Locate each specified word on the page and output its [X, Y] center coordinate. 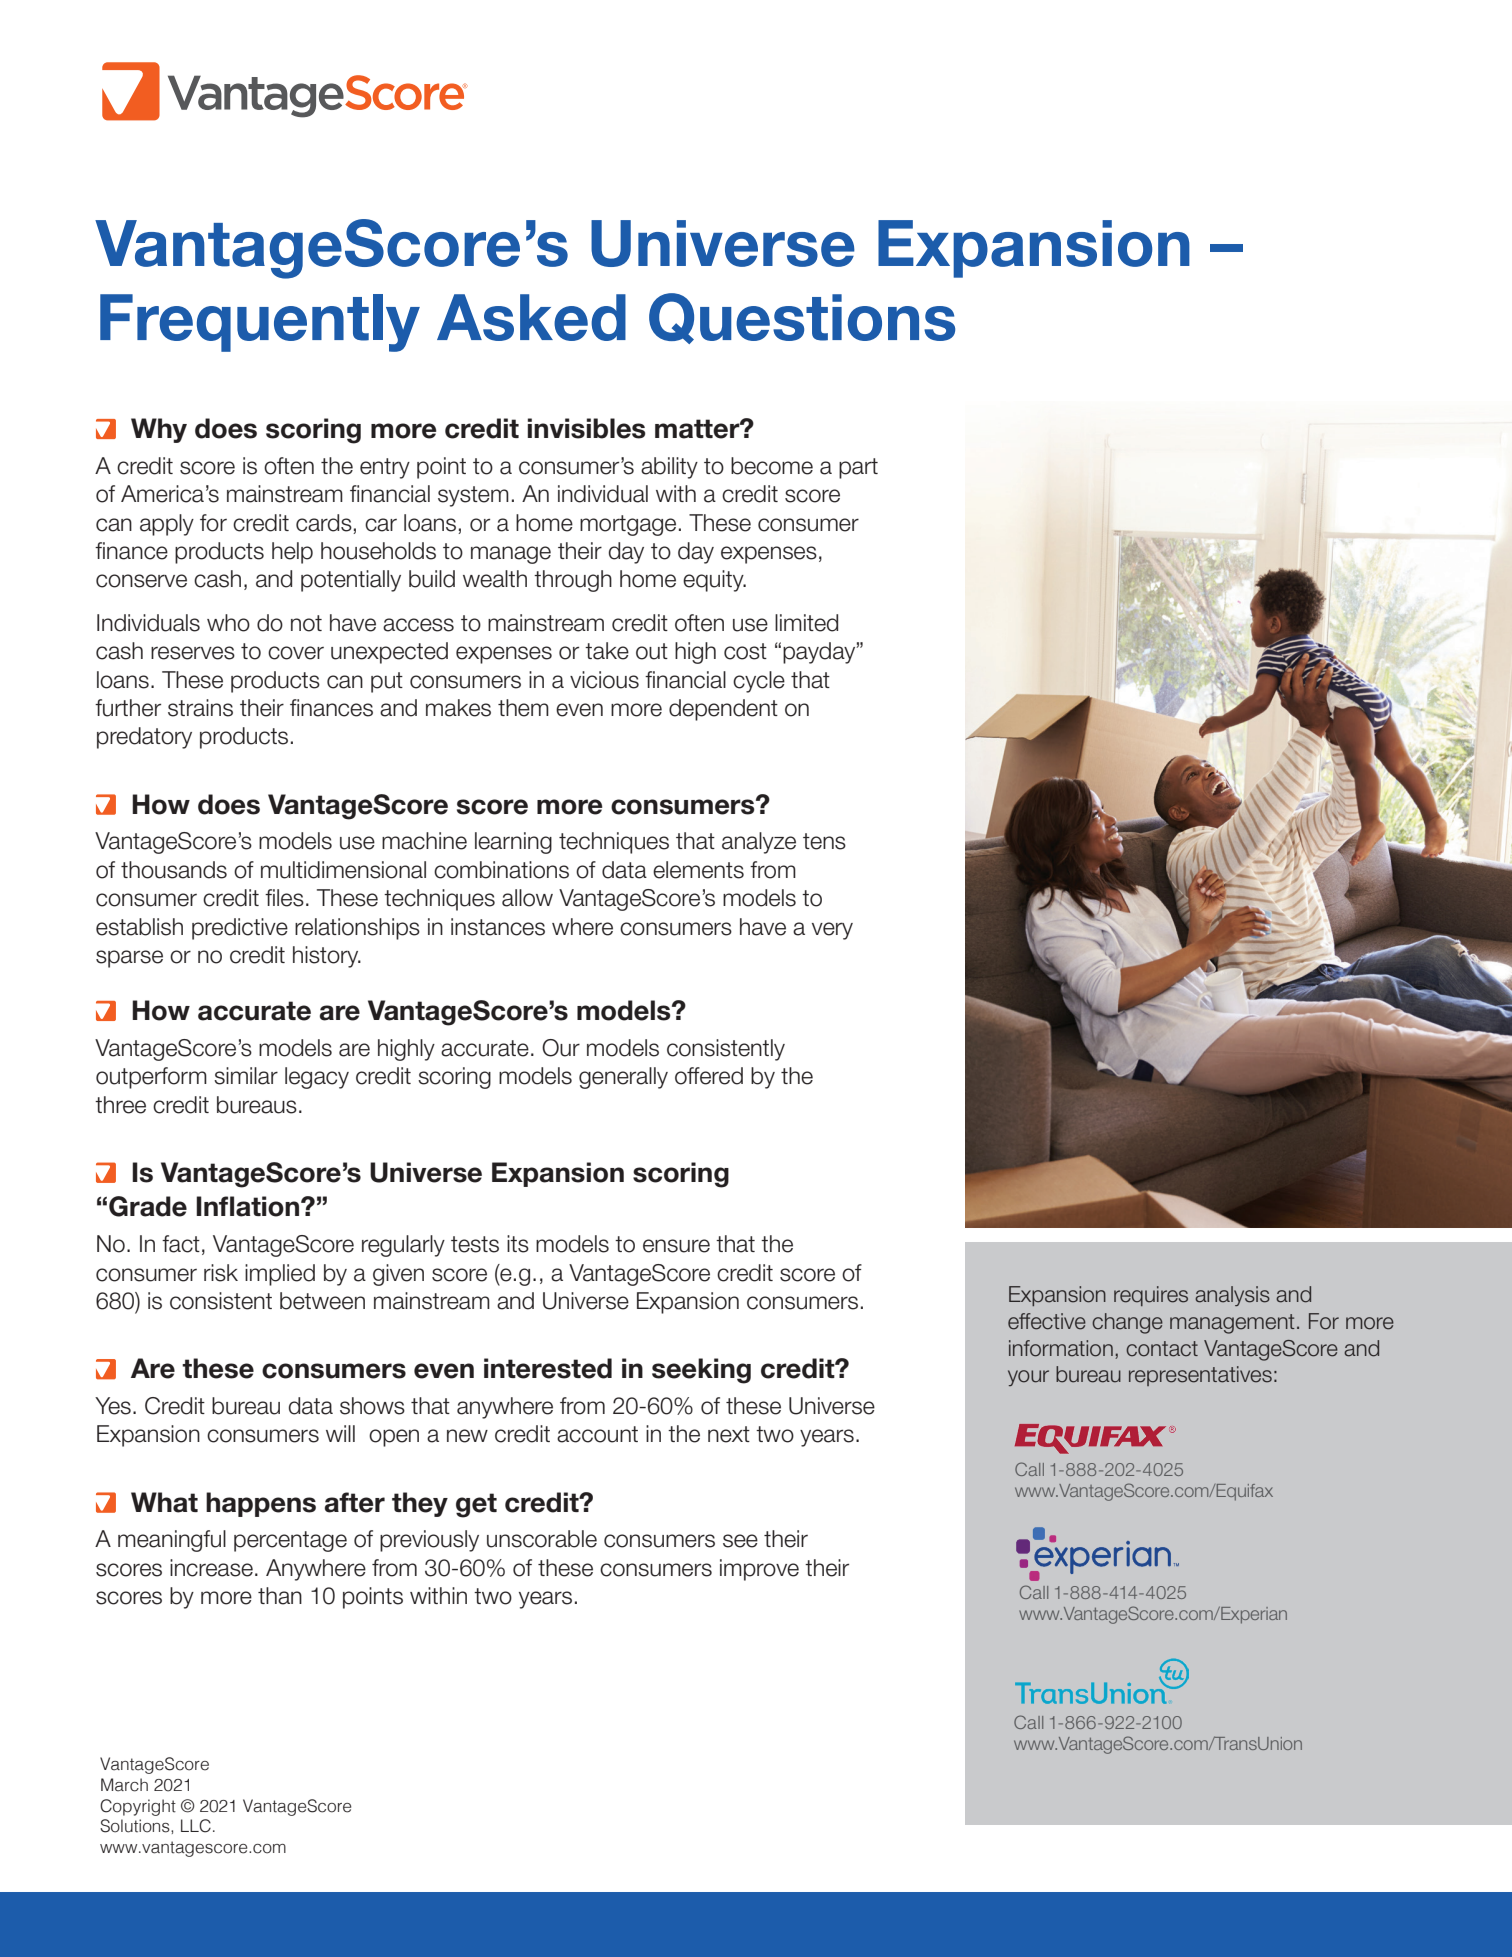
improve [759, 1570]
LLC [196, 1826]
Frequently [260, 323]
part [858, 468]
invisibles [587, 428]
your [1028, 1378]
